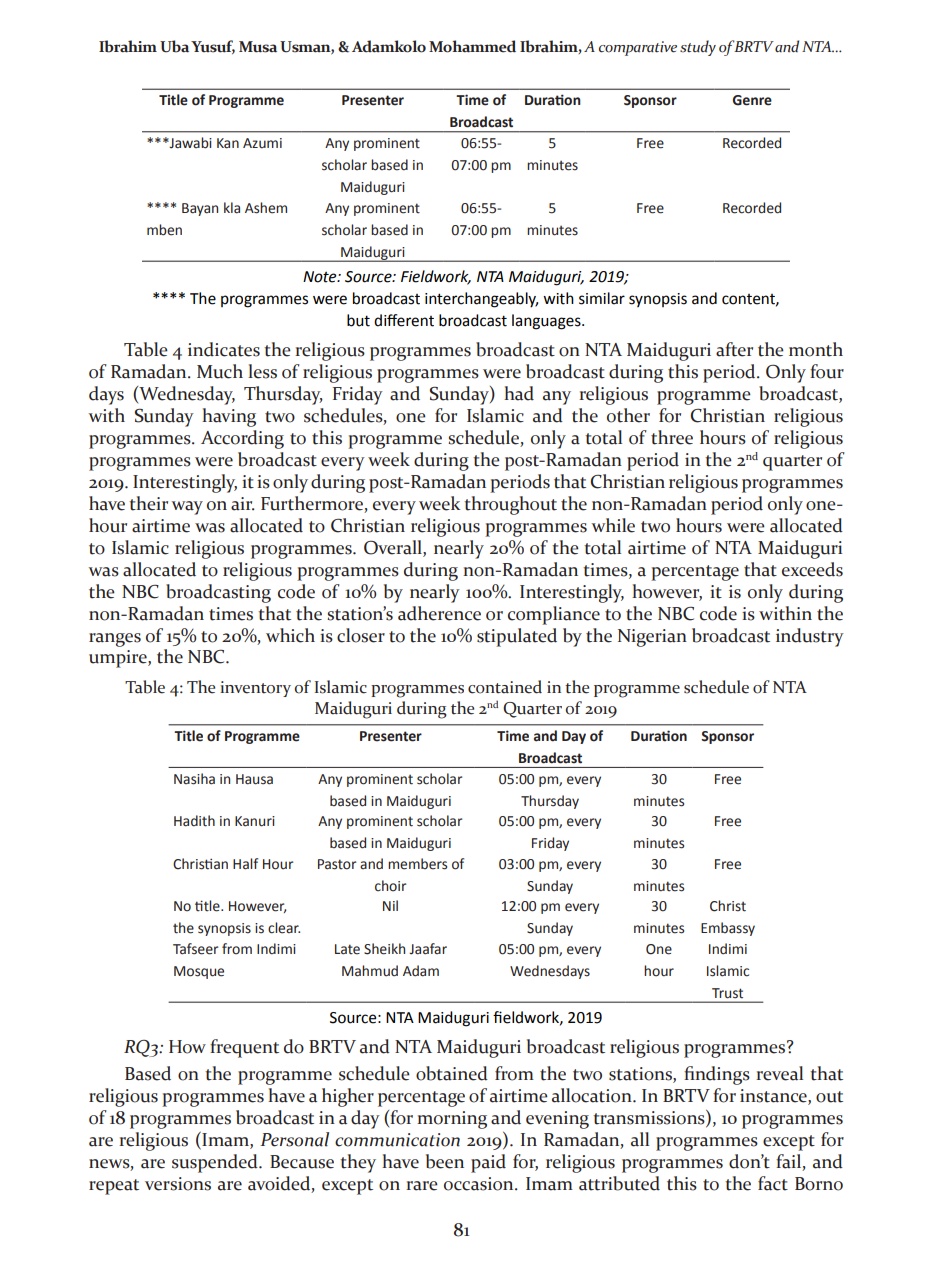 This image has height=1288, width=932. Describe the element at coordinates (752, 100) in the image. I see `Genre` at that location.
